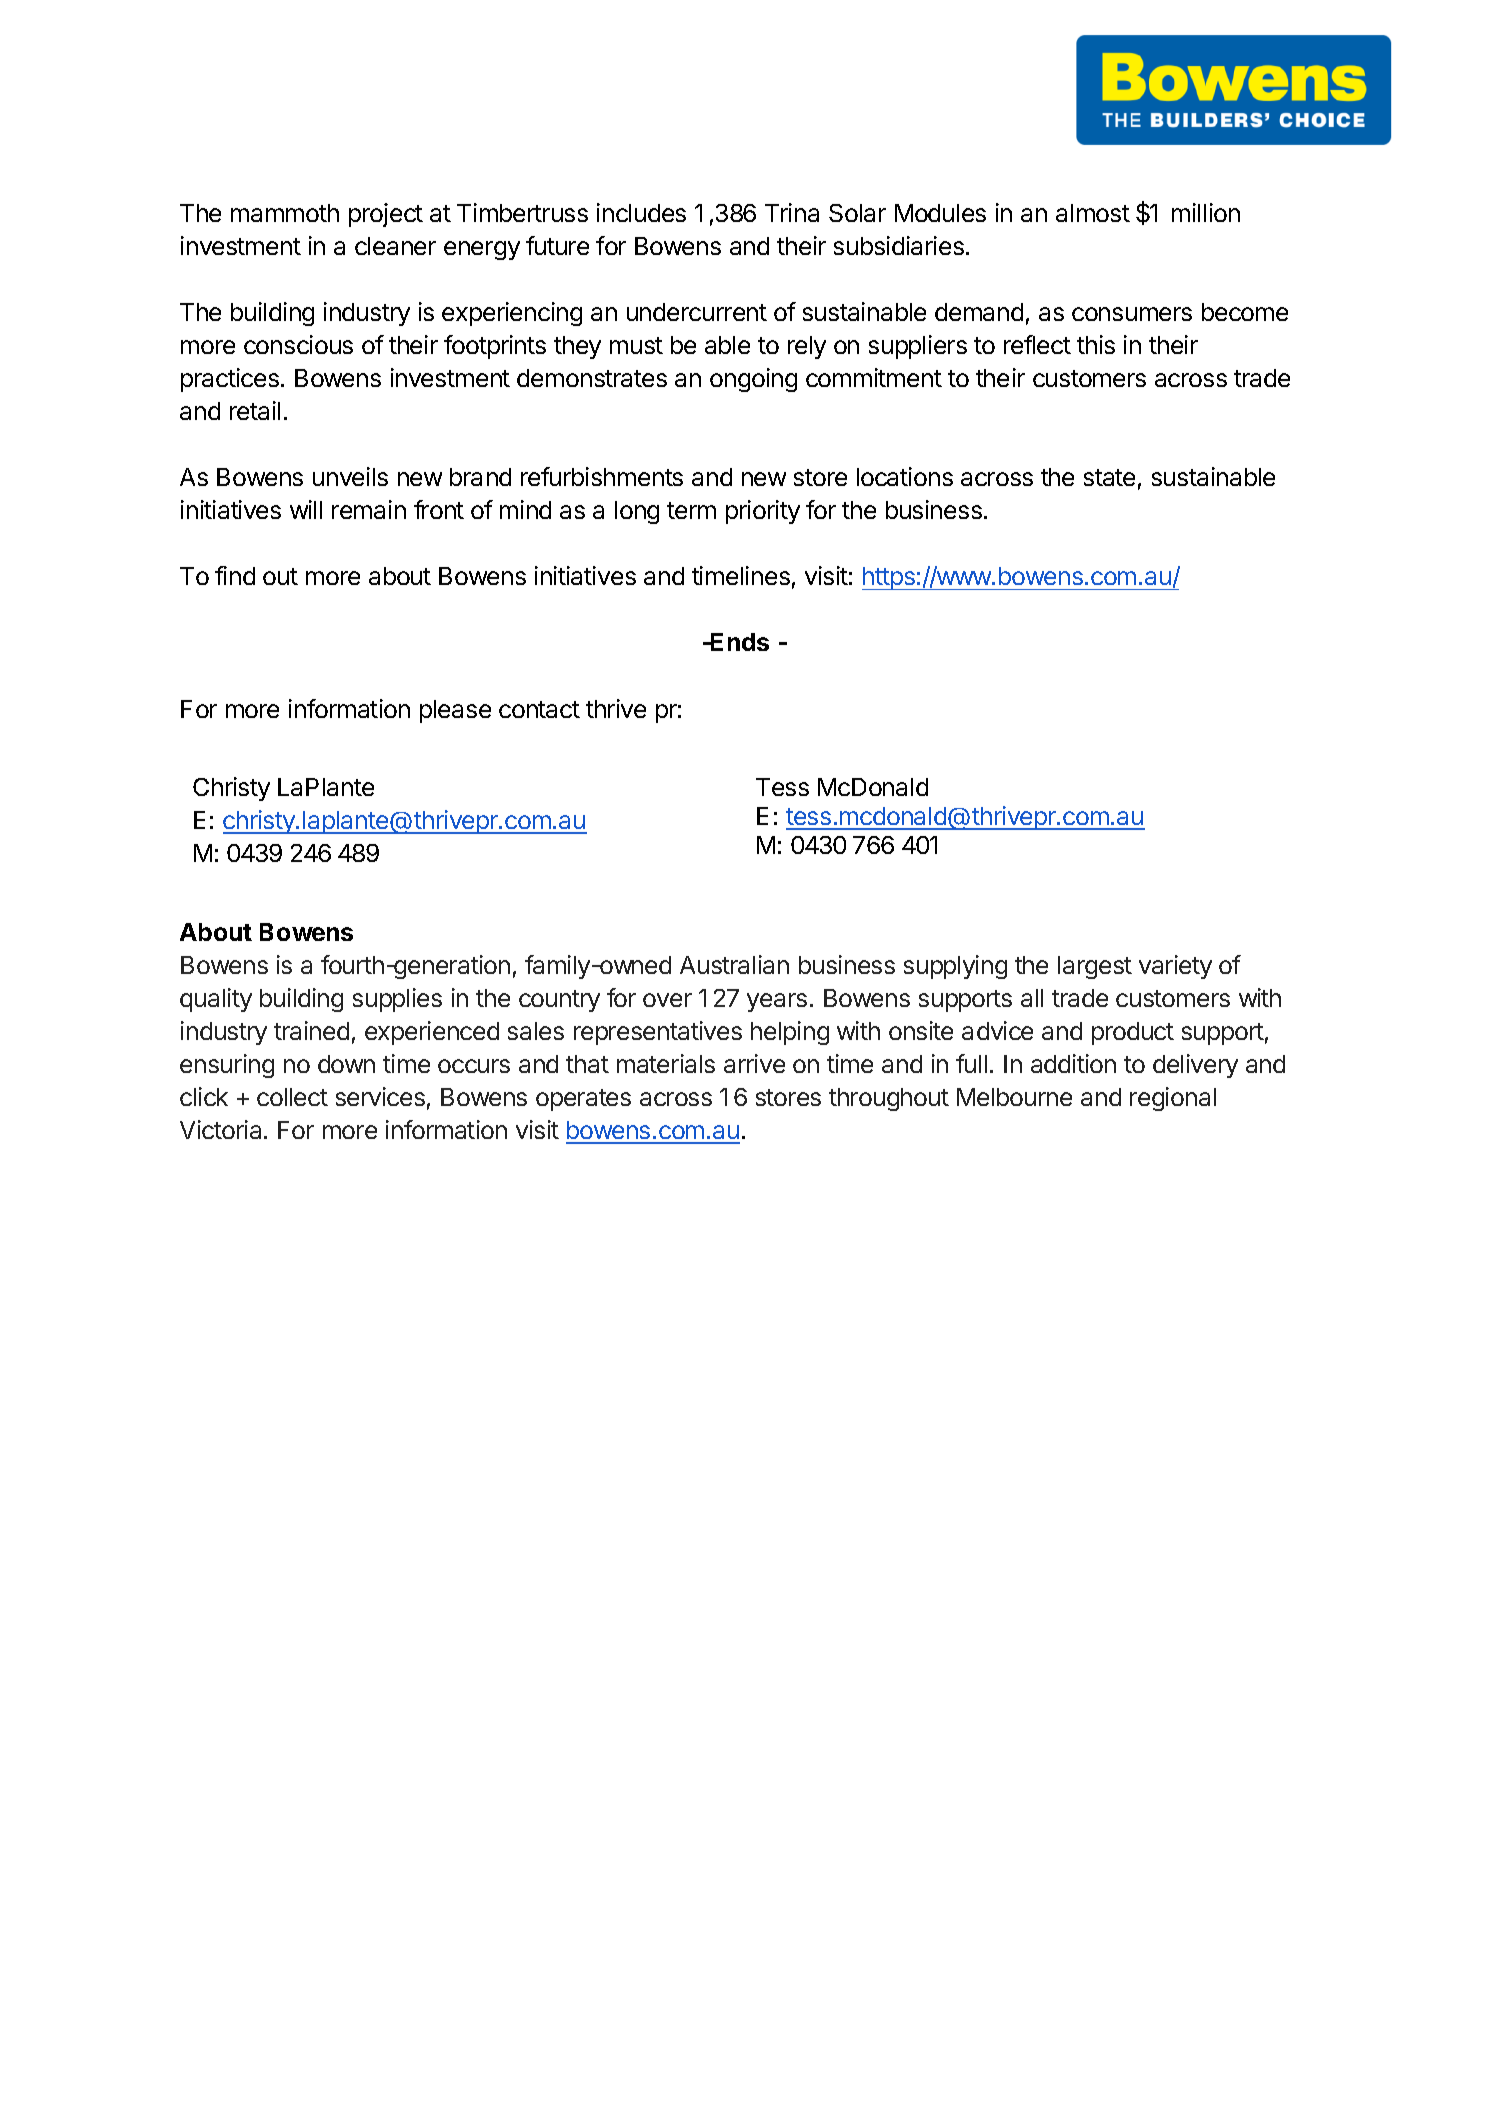 This image has height=2103, width=1487. Describe the element at coordinates (292, 1097) in the image. I see `collect` at that location.
